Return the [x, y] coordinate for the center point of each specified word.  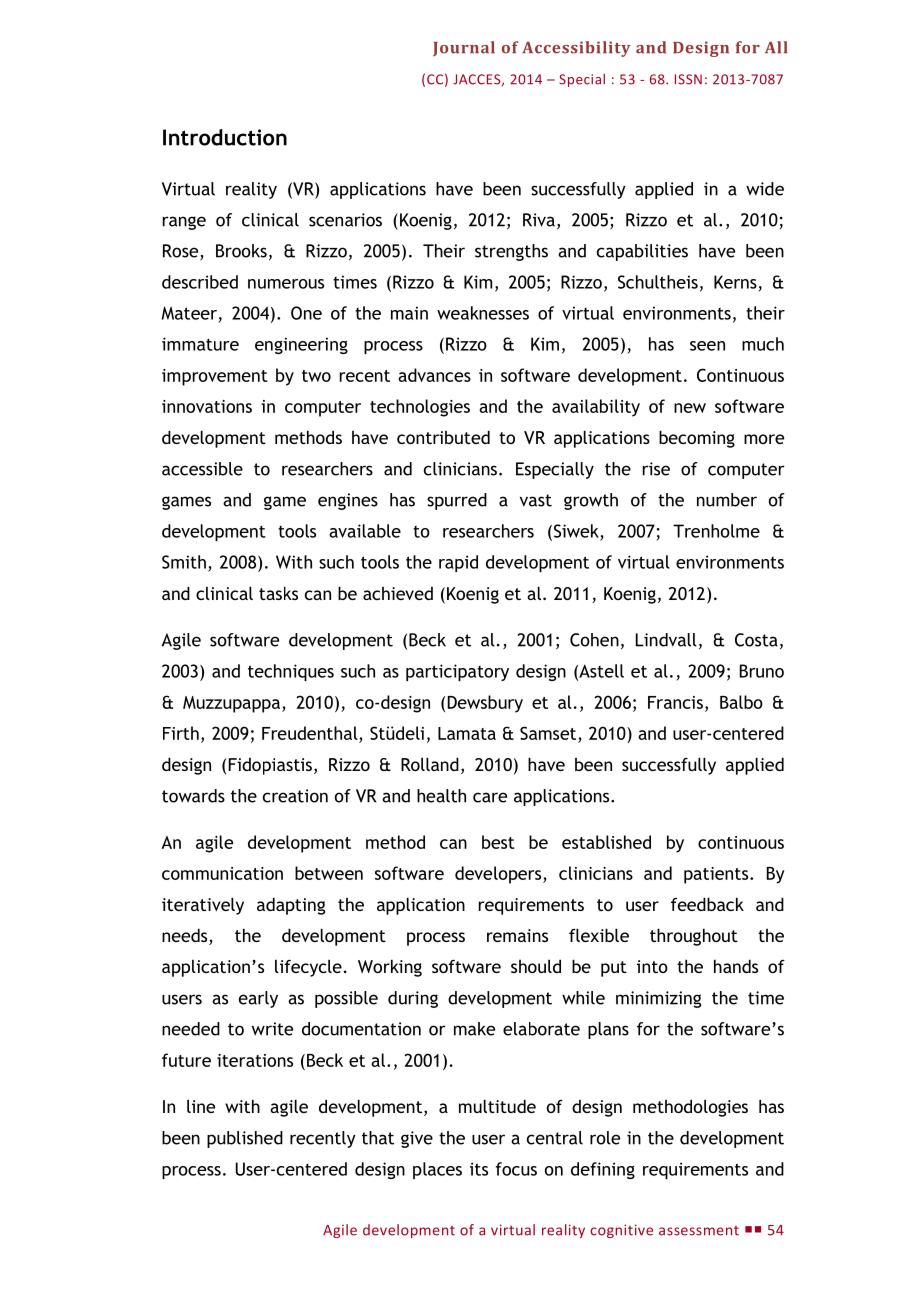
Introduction [225, 137]
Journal [464, 49]
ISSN [688, 79]
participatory [457, 672]
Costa [756, 640]
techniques [291, 672]
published [245, 1139]
